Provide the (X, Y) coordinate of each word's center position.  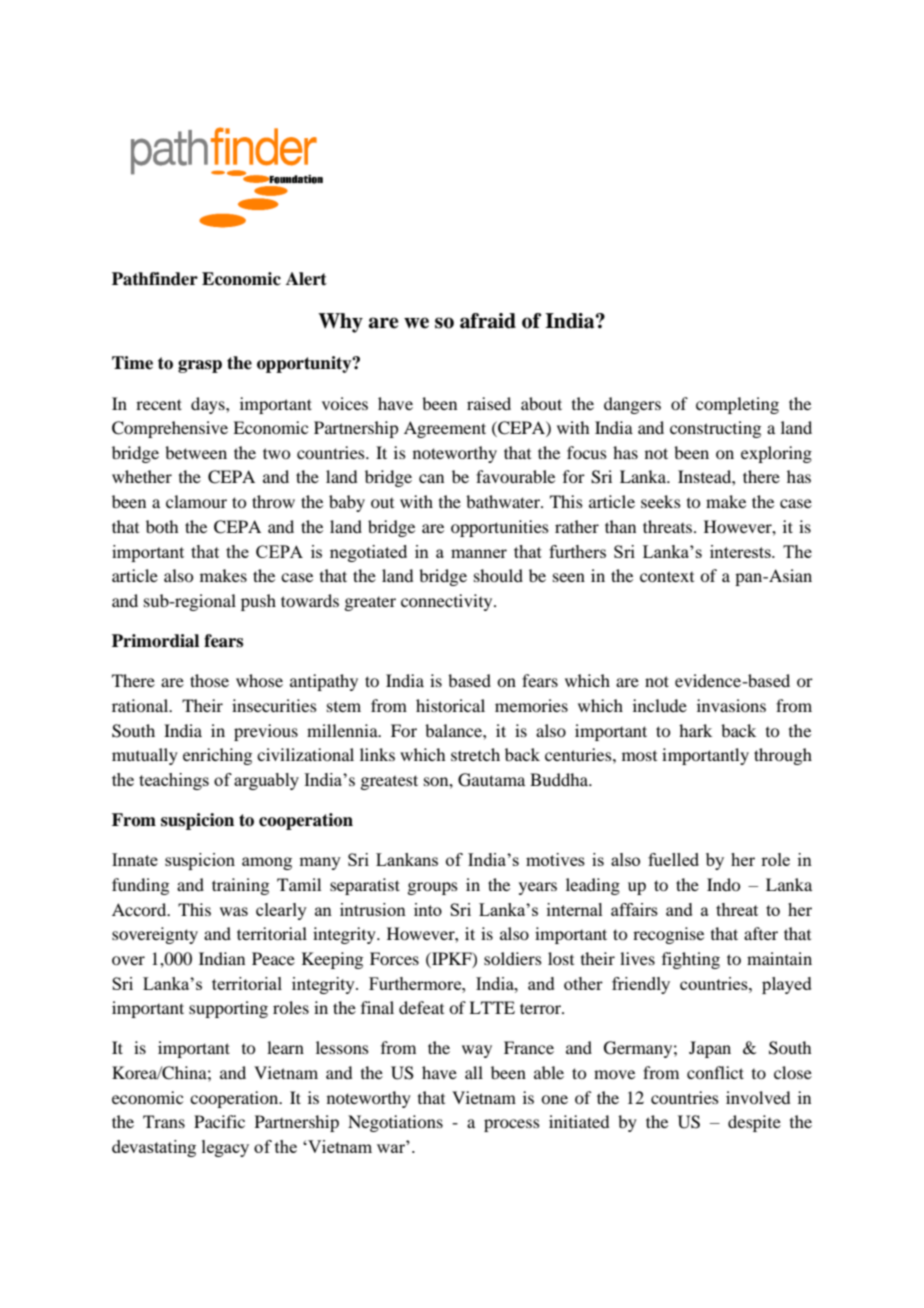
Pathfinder (155, 279)
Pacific (219, 1121)
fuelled (673, 859)
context (667, 576)
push (258, 602)
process (512, 1125)
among (267, 863)
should (498, 575)
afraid (488, 321)
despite (754, 1123)
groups (432, 888)
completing (737, 405)
